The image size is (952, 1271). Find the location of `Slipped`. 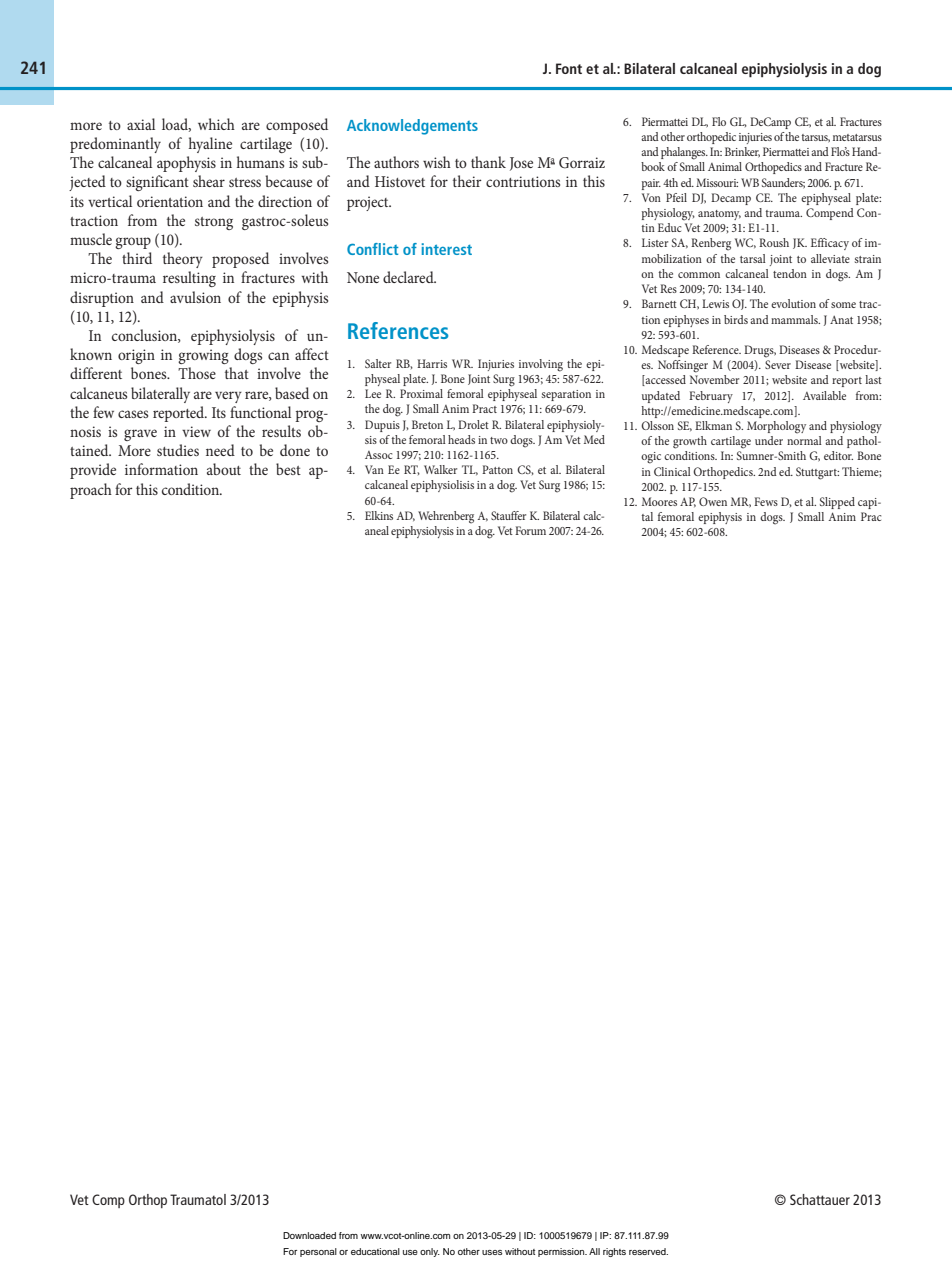

Slipped is located at coordinates (837, 503).
